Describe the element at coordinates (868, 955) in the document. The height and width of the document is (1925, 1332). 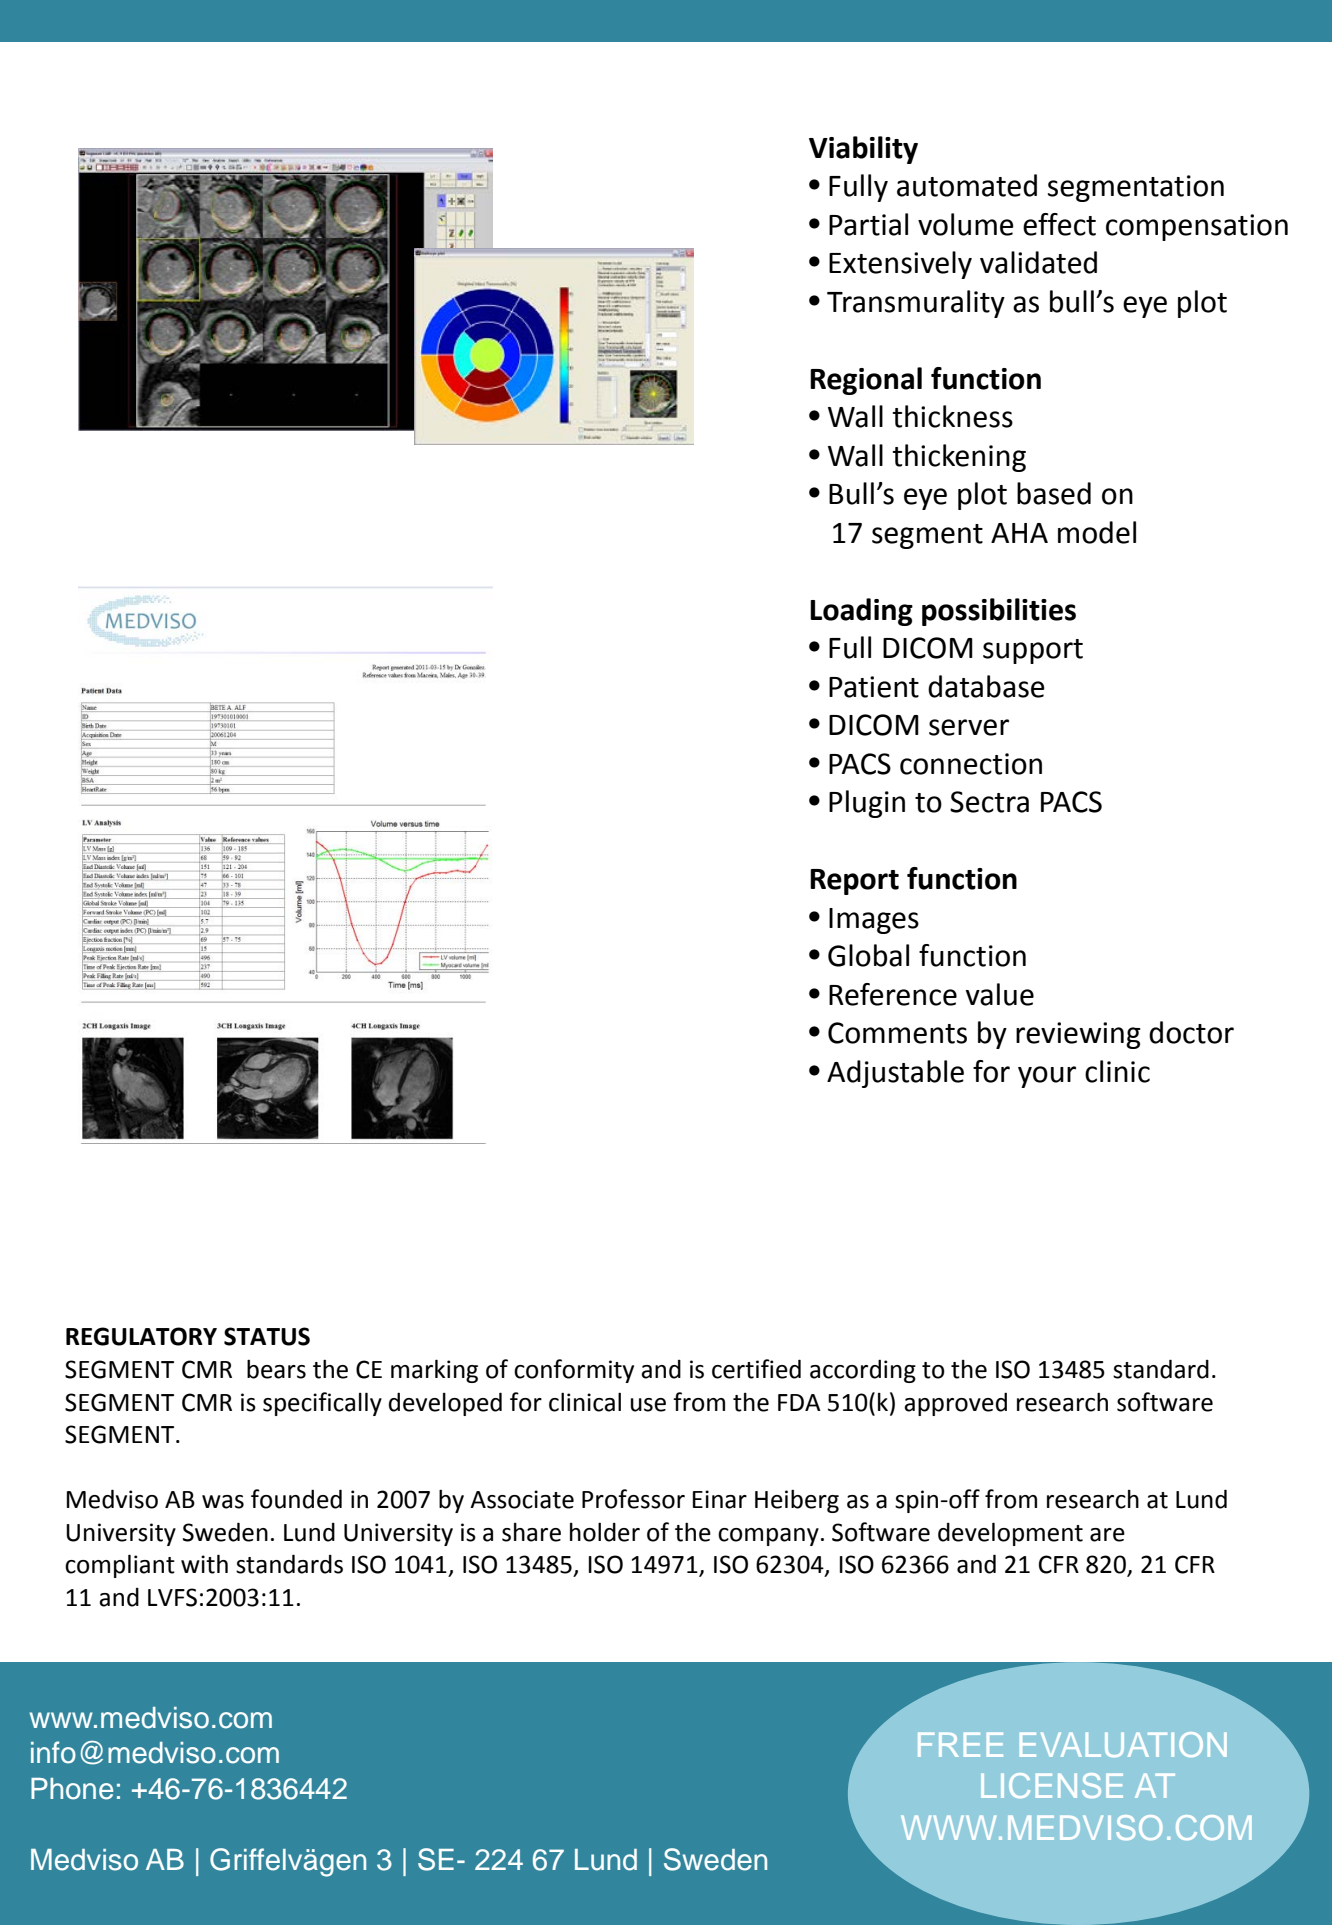
I see `Global` at that location.
